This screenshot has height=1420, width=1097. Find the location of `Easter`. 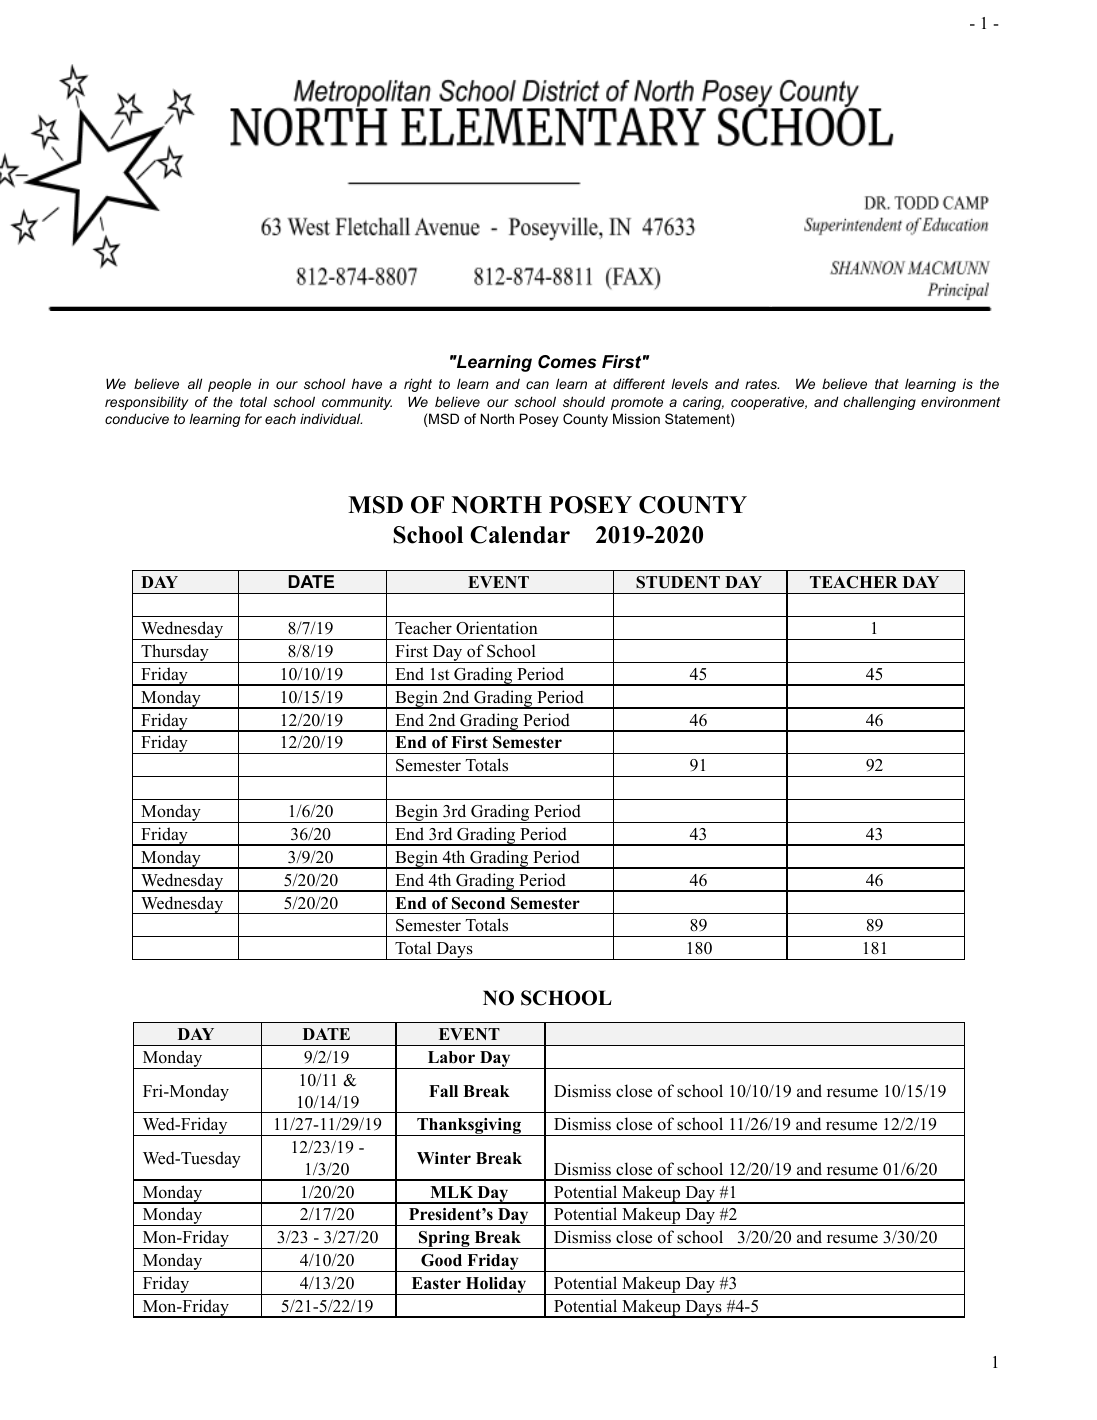

Easter is located at coordinates (436, 1283).
